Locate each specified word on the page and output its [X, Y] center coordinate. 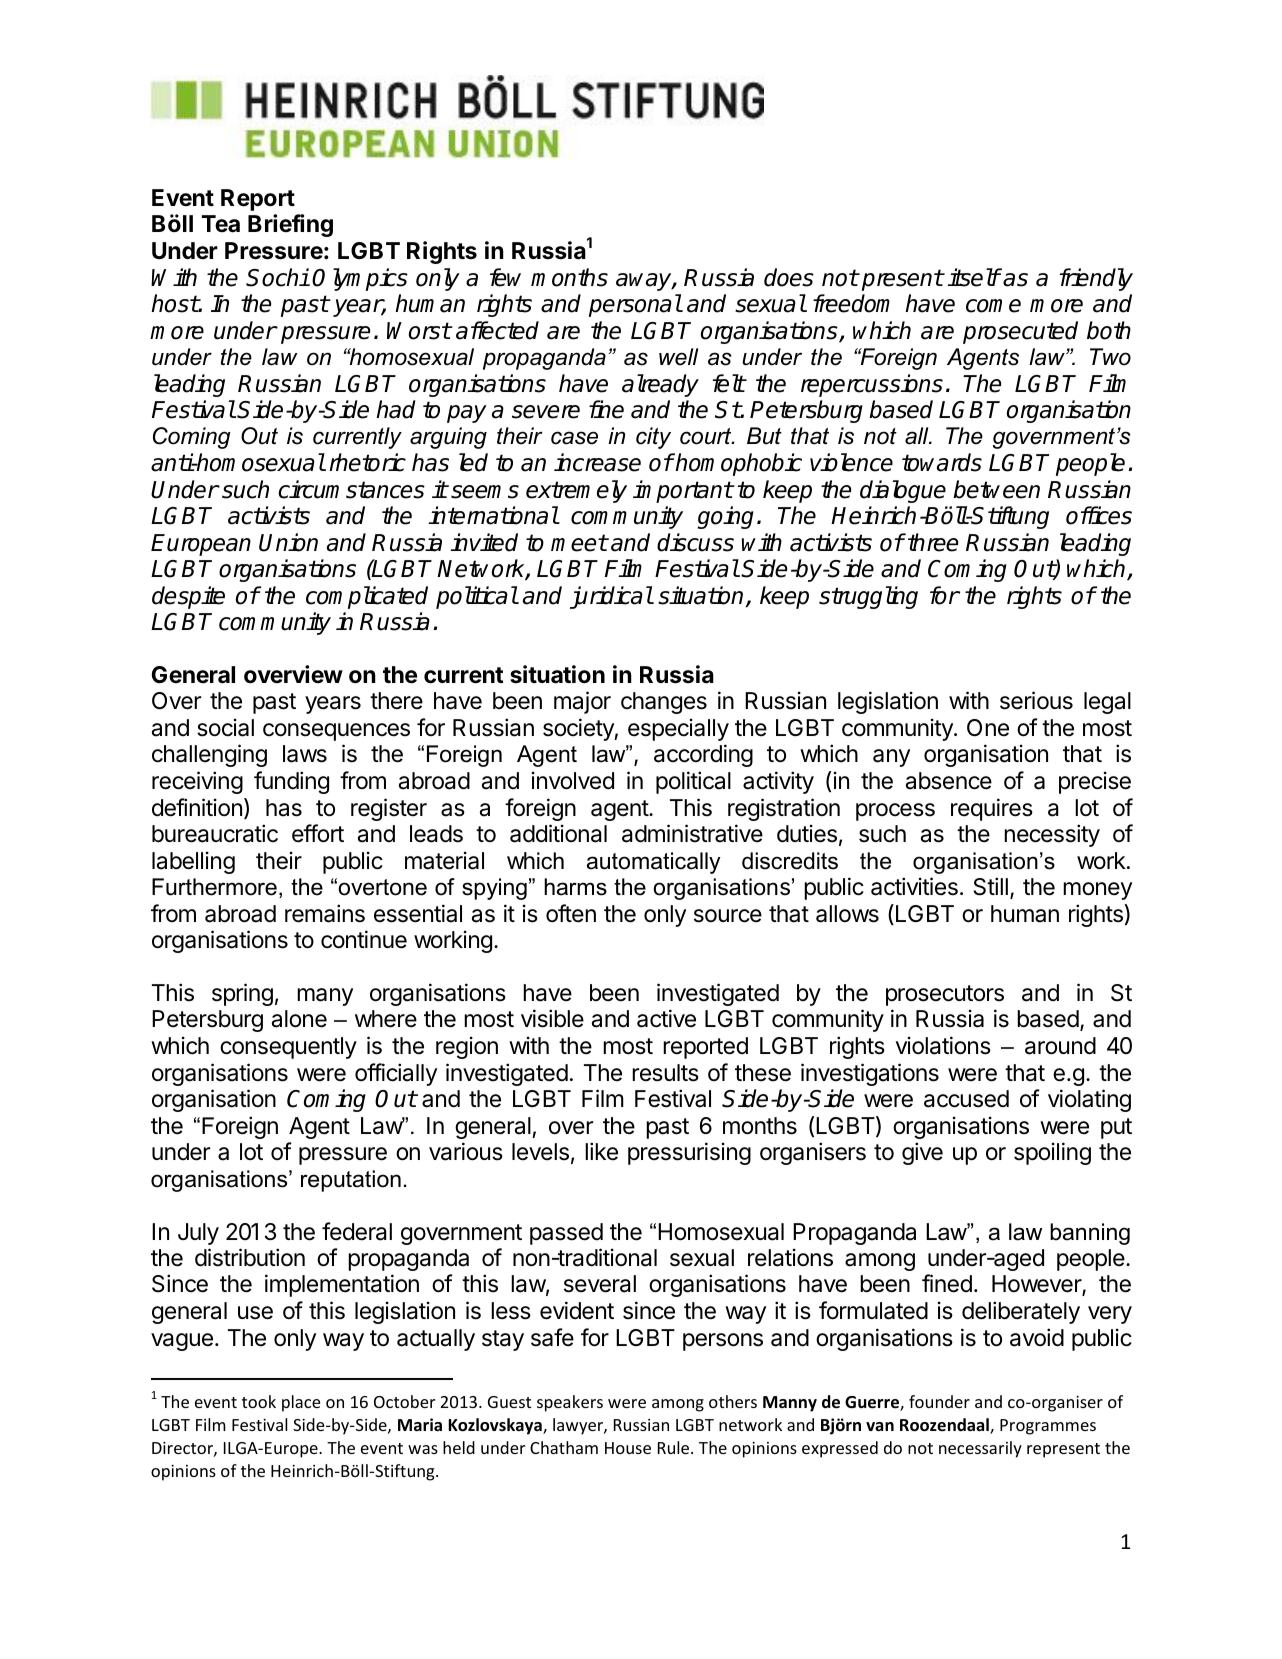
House [628, 1448]
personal [635, 305]
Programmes [1048, 1427]
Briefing [290, 225]
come [993, 306]
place [301, 1403]
